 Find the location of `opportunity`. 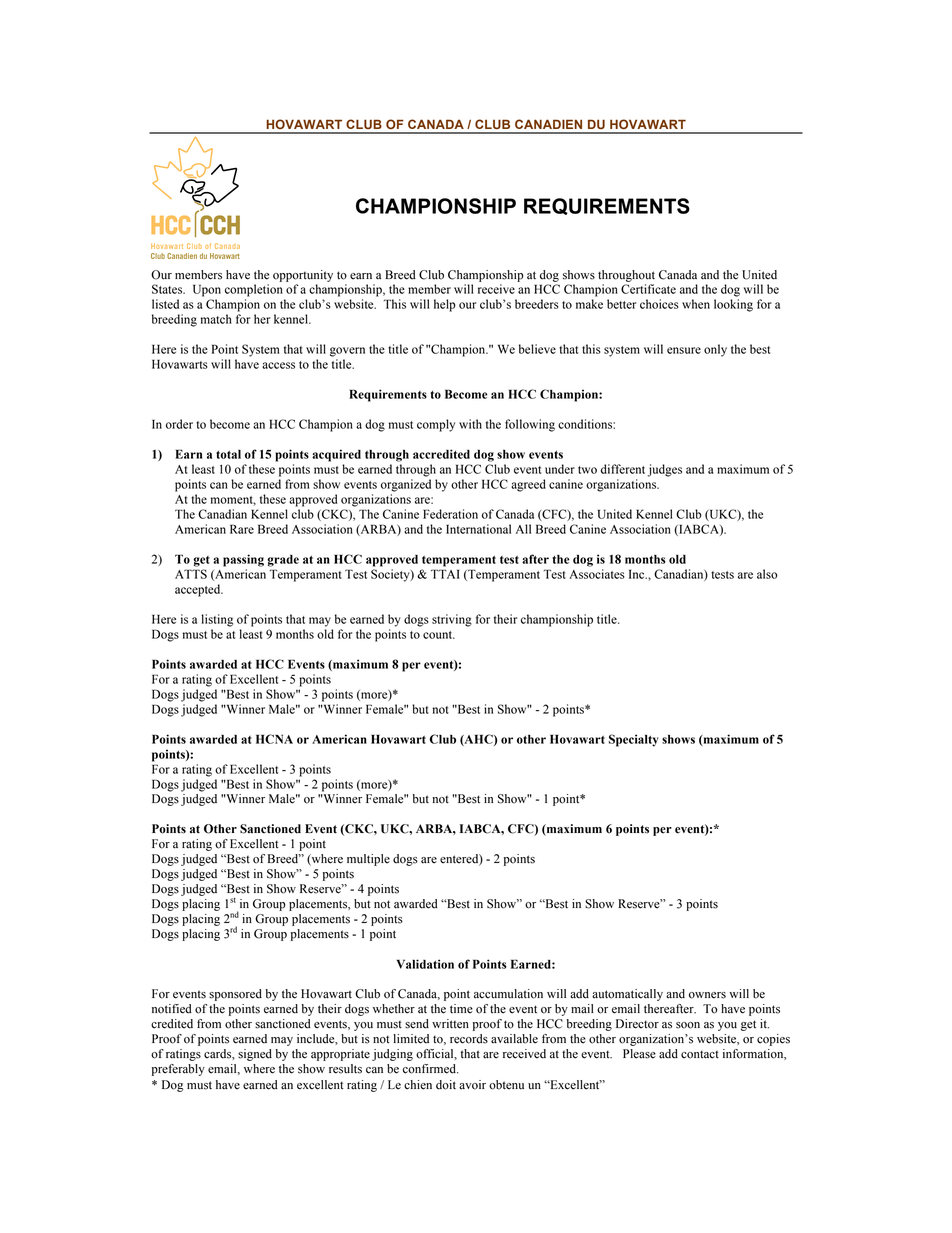

opportunity is located at coordinates (303, 276).
